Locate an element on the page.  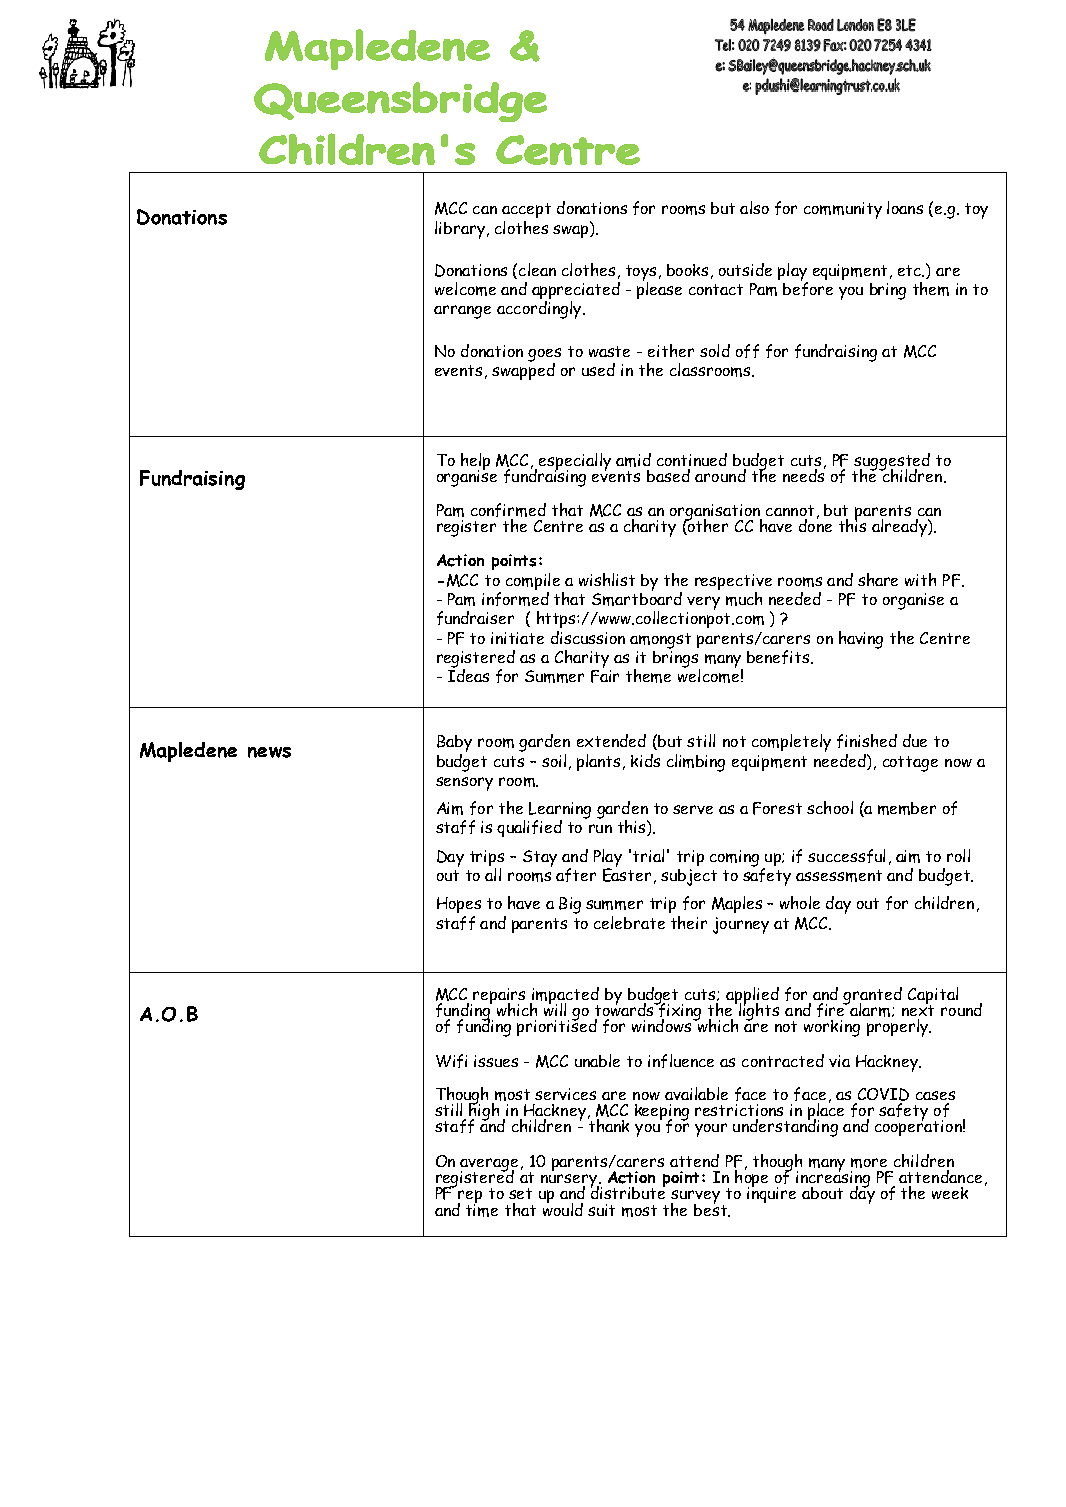
repairs is located at coordinates (499, 997).
